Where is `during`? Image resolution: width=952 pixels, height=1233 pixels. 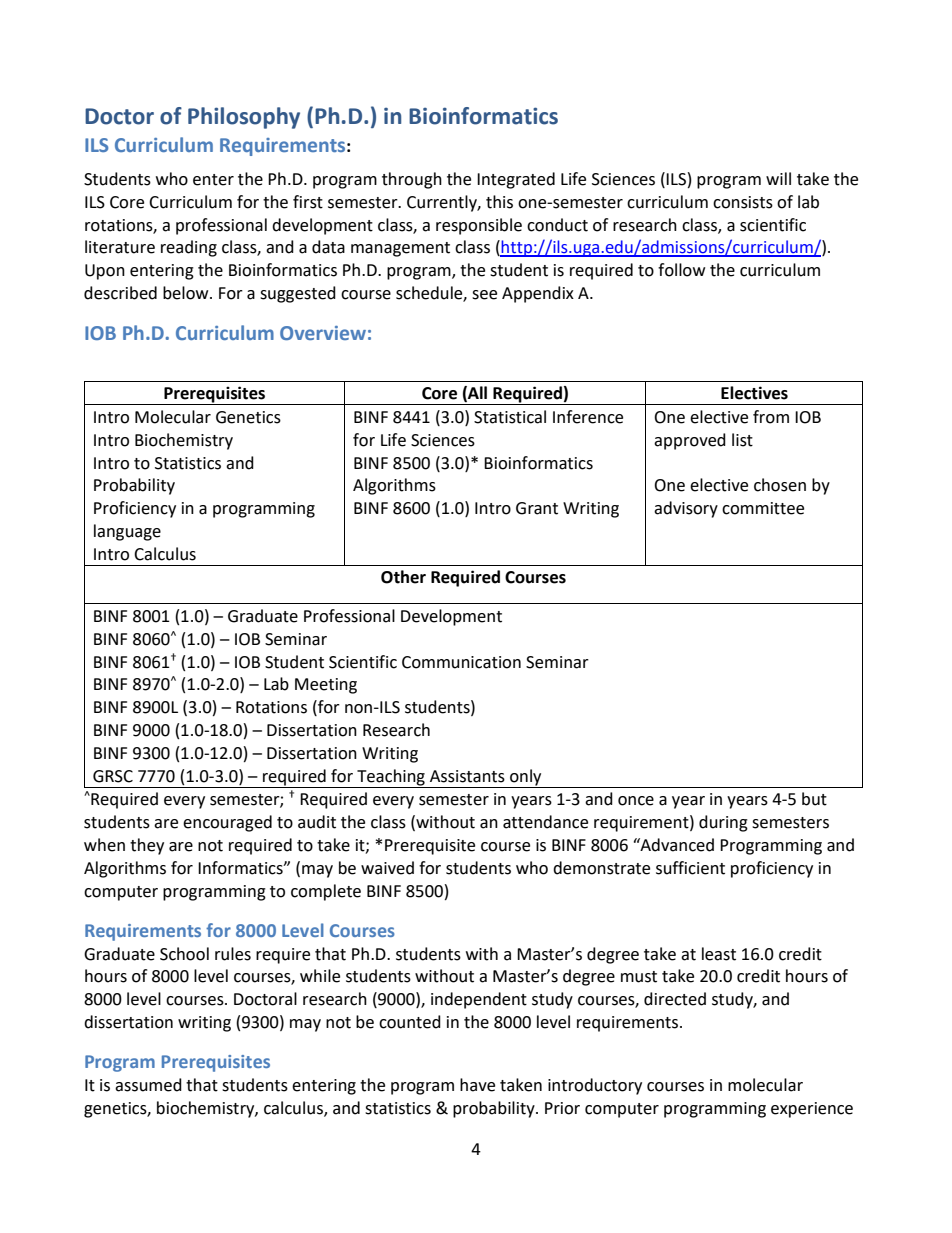 during is located at coordinates (723, 823).
